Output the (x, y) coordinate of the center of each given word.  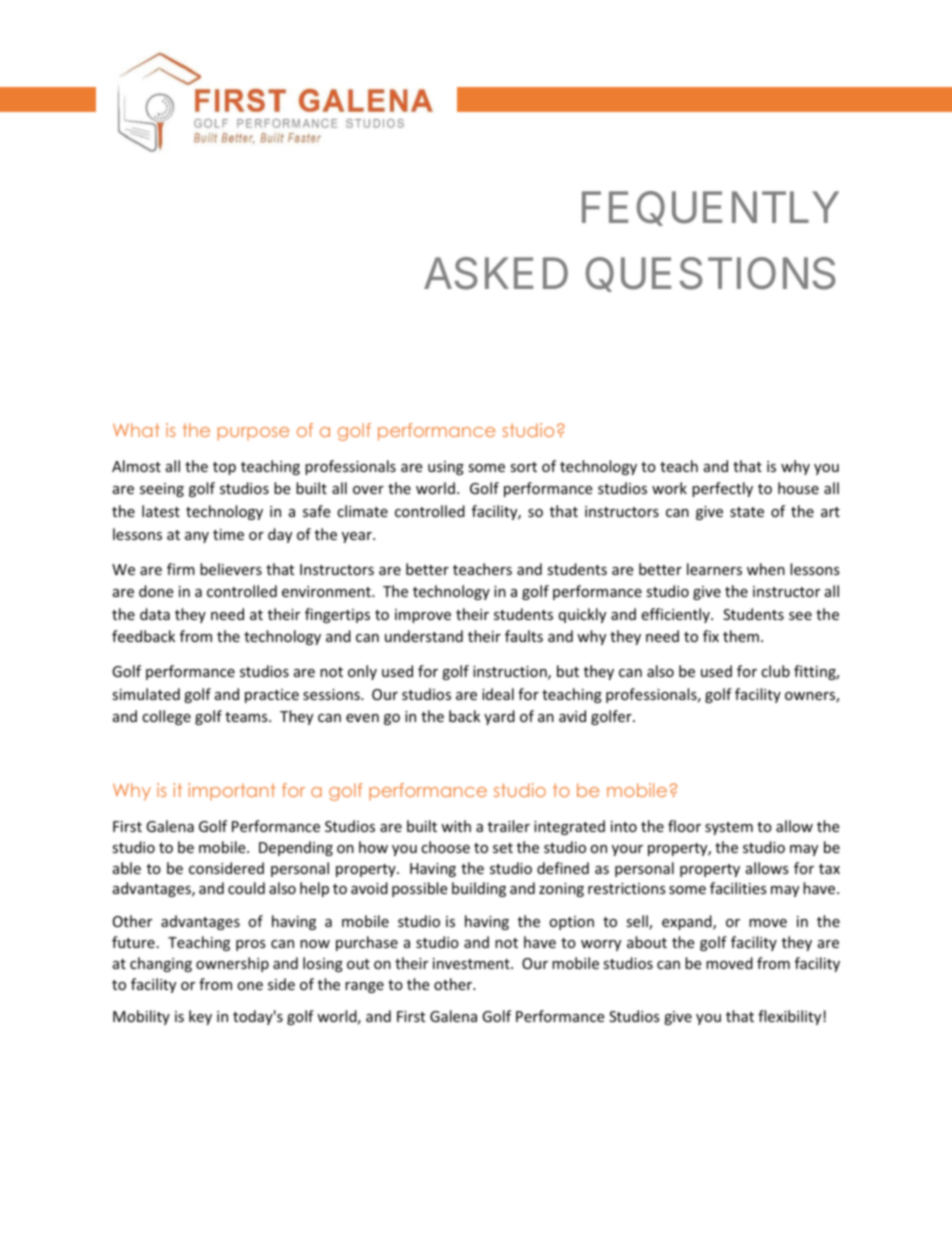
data (155, 614)
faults (524, 636)
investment (472, 963)
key (200, 1017)
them (741, 636)
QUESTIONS (711, 274)
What (136, 430)
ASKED (496, 273)
